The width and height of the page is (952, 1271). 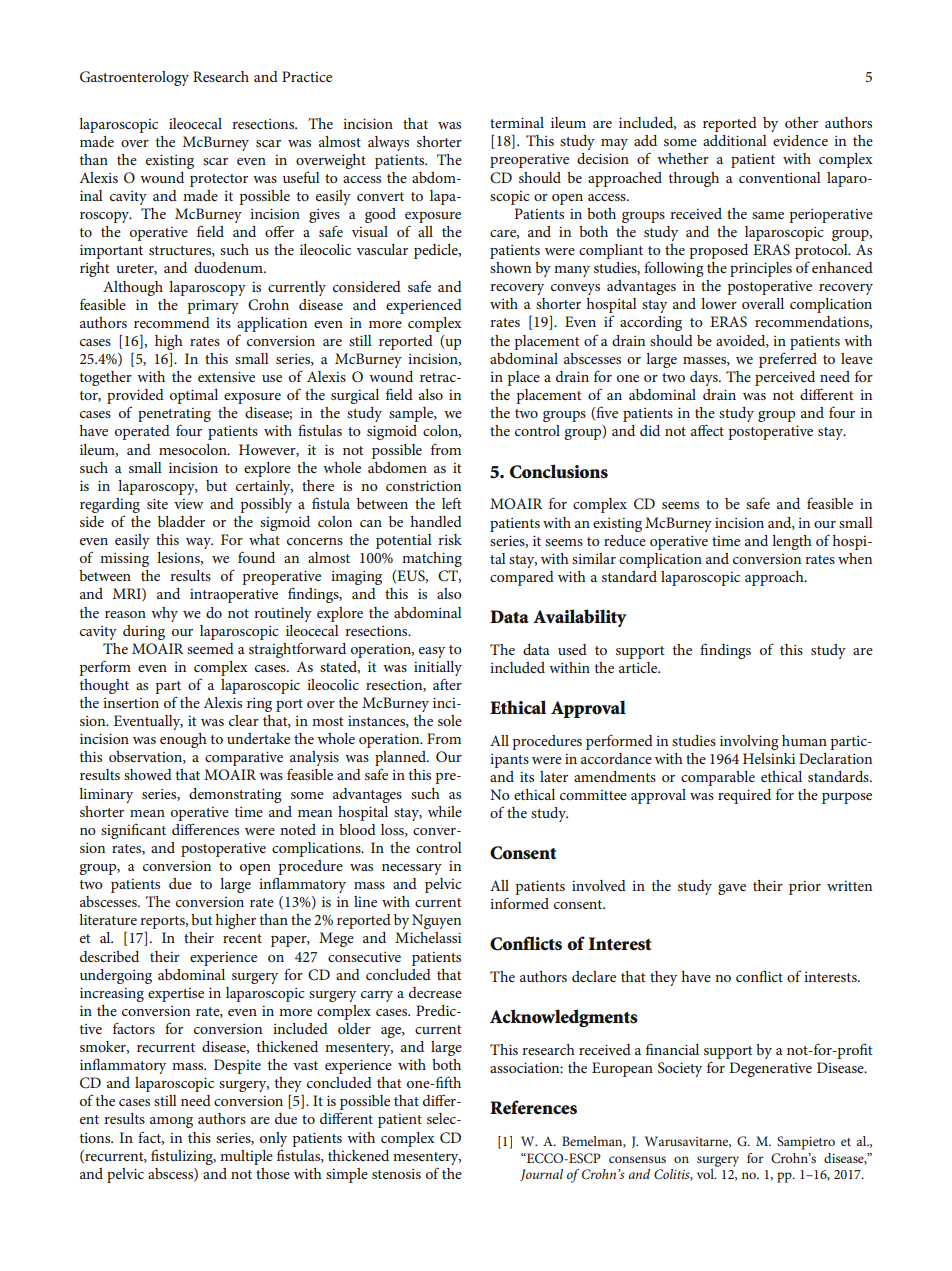 What do you see at coordinates (445, 811) in the page?
I see `while` at bounding box center [445, 811].
